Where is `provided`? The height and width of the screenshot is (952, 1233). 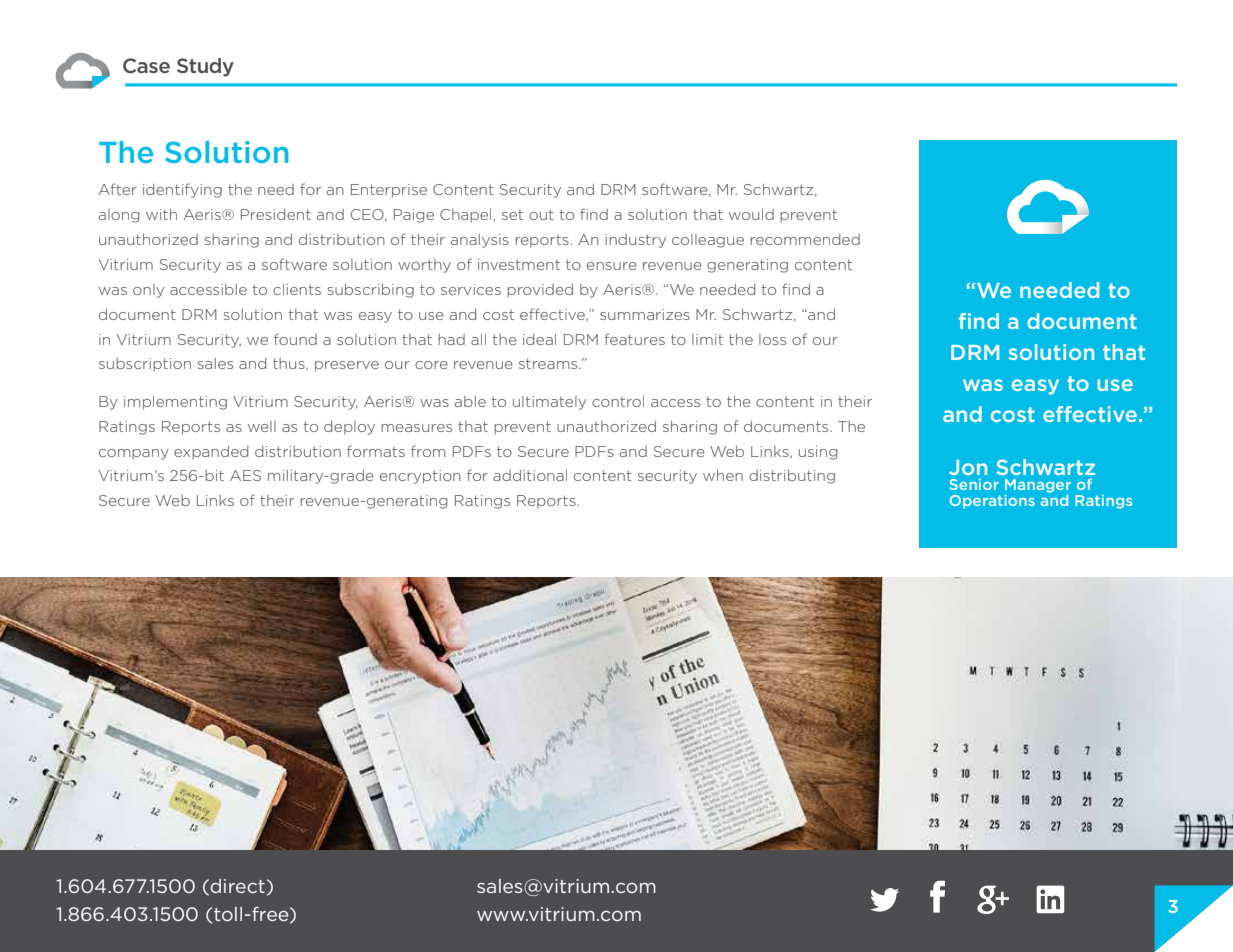 provided is located at coordinates (540, 291).
